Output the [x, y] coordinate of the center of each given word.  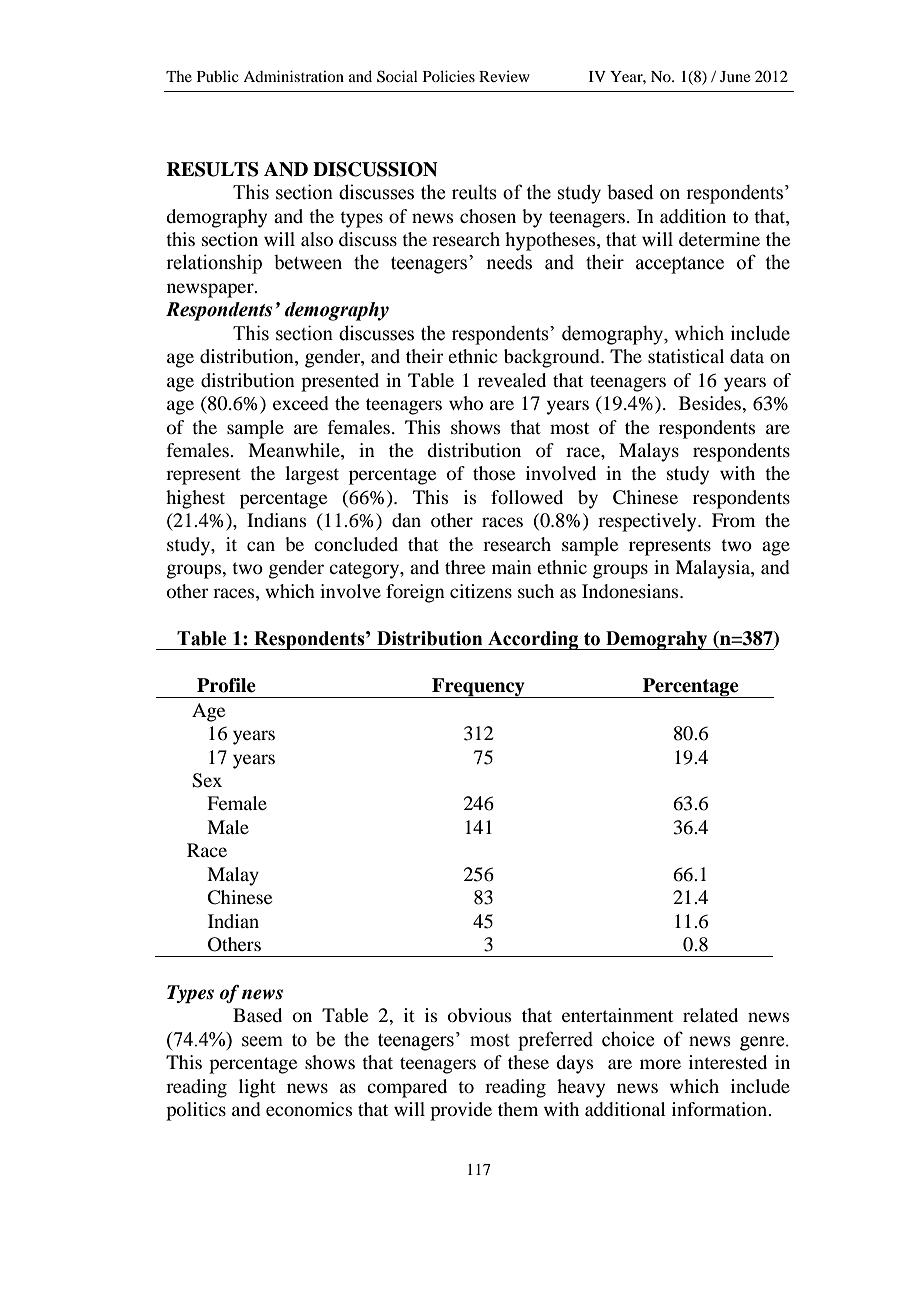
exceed [301, 403]
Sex [207, 780]
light [257, 1088]
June [735, 76]
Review [504, 76]
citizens [481, 591]
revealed [512, 380]
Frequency [478, 688]
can [261, 546]
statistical [686, 356]
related [710, 1015]
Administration [293, 76]
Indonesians [631, 591]
